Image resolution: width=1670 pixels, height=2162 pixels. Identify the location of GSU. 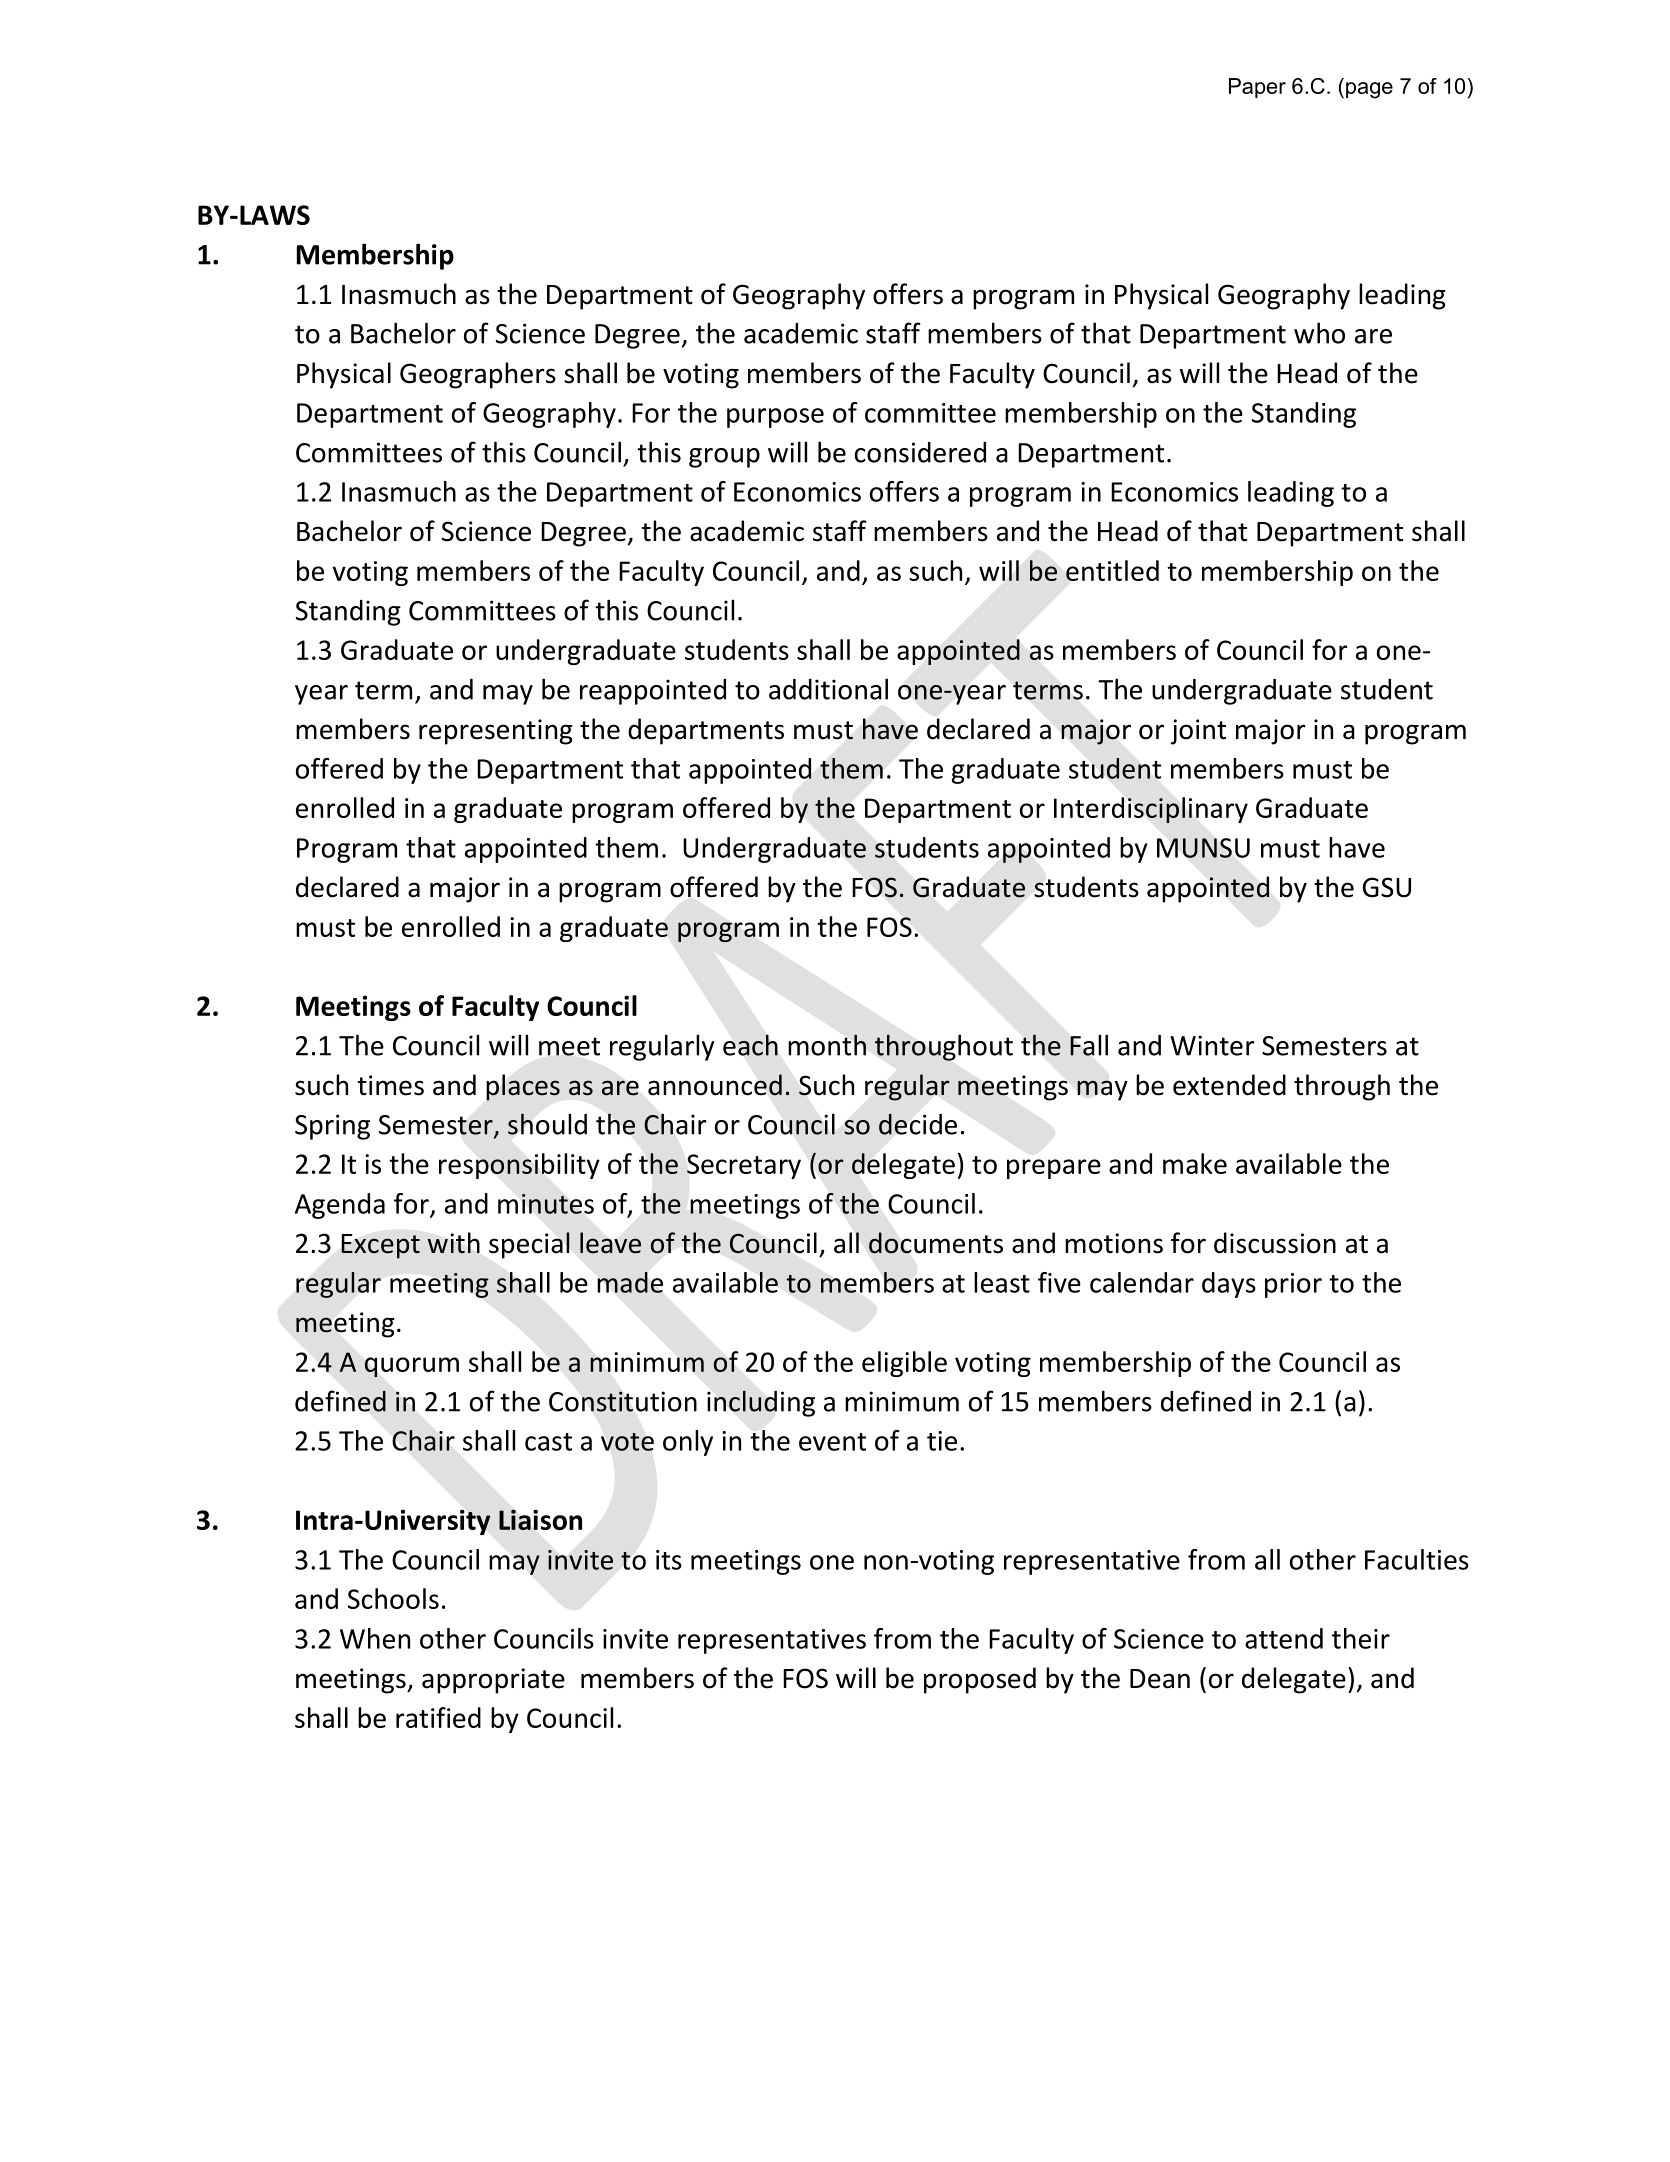
(1387, 887).
